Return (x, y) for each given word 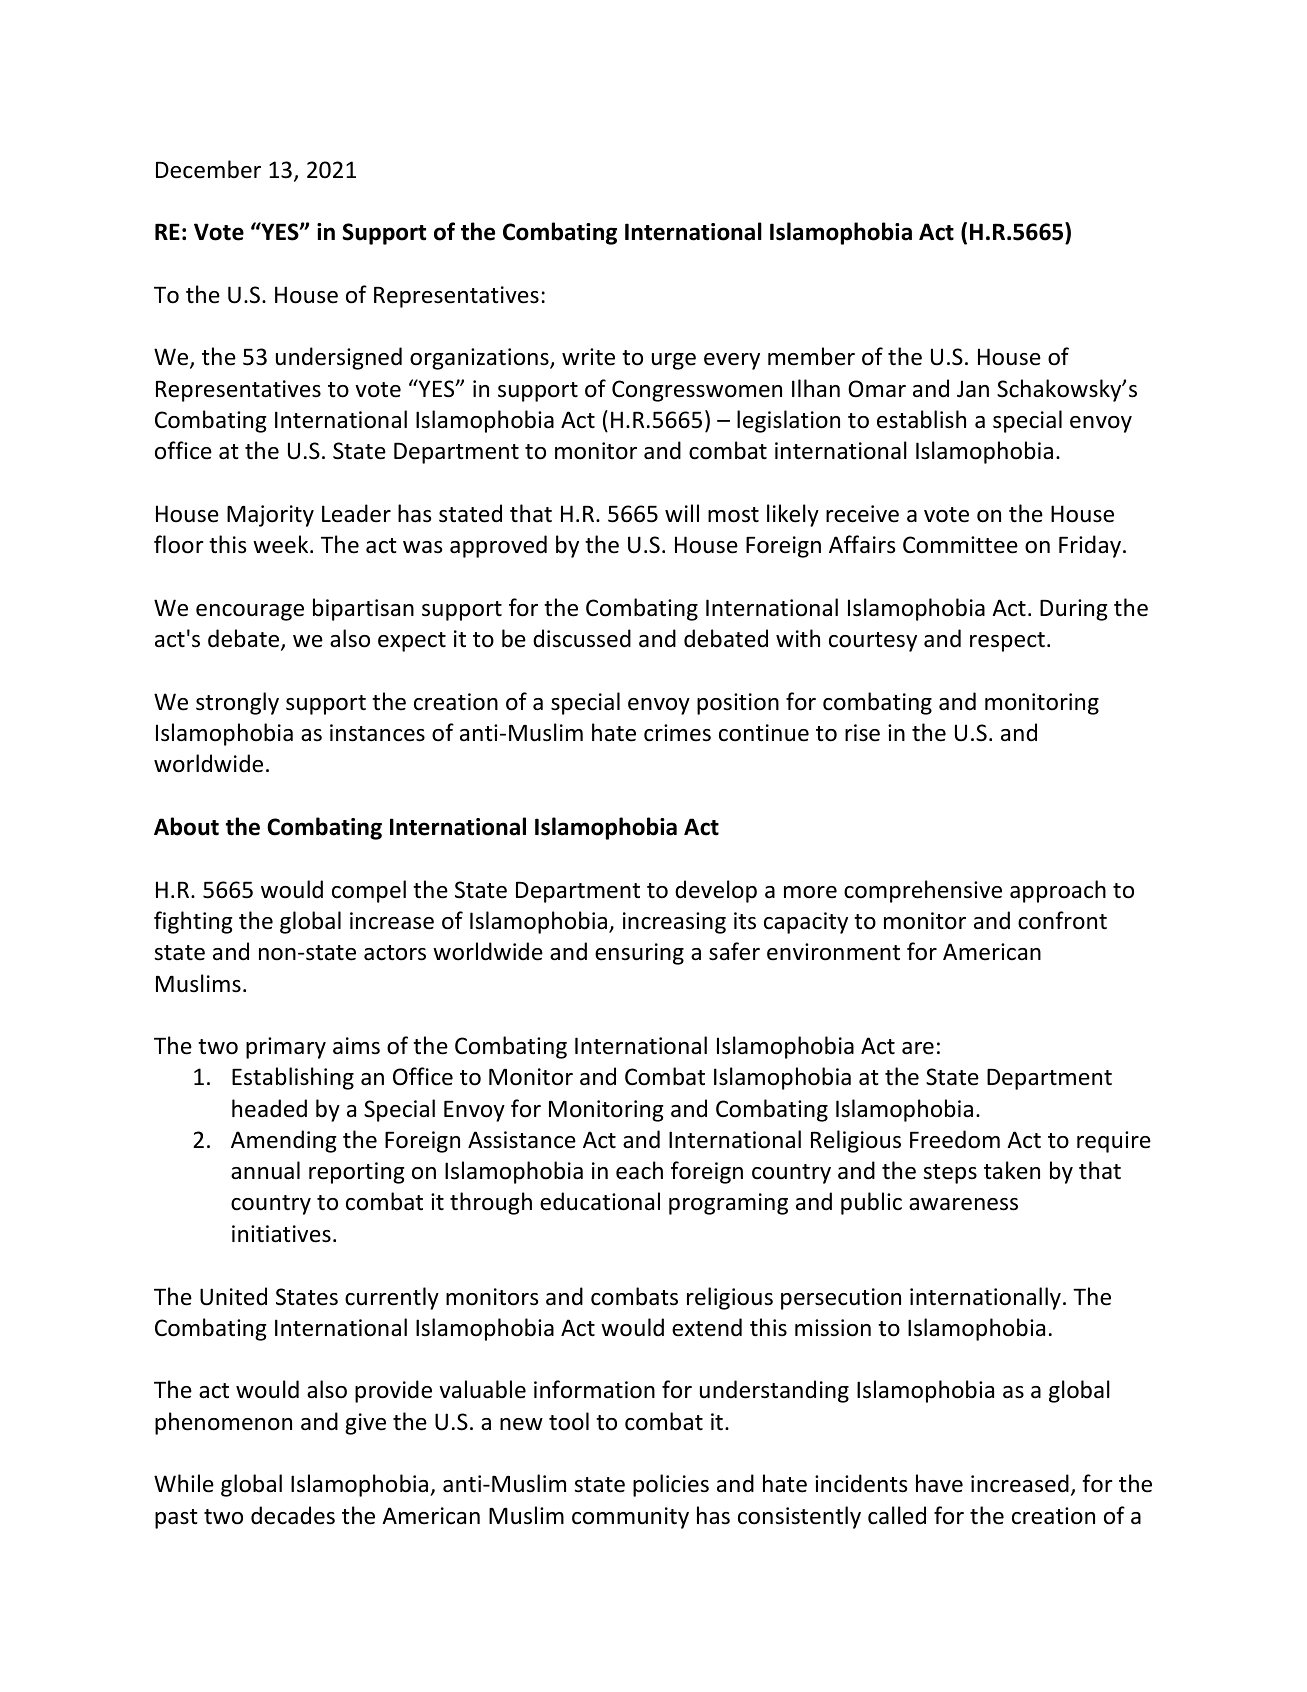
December (208, 169)
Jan (973, 389)
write (588, 357)
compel (369, 891)
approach (1058, 891)
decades (293, 1515)
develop (716, 891)
